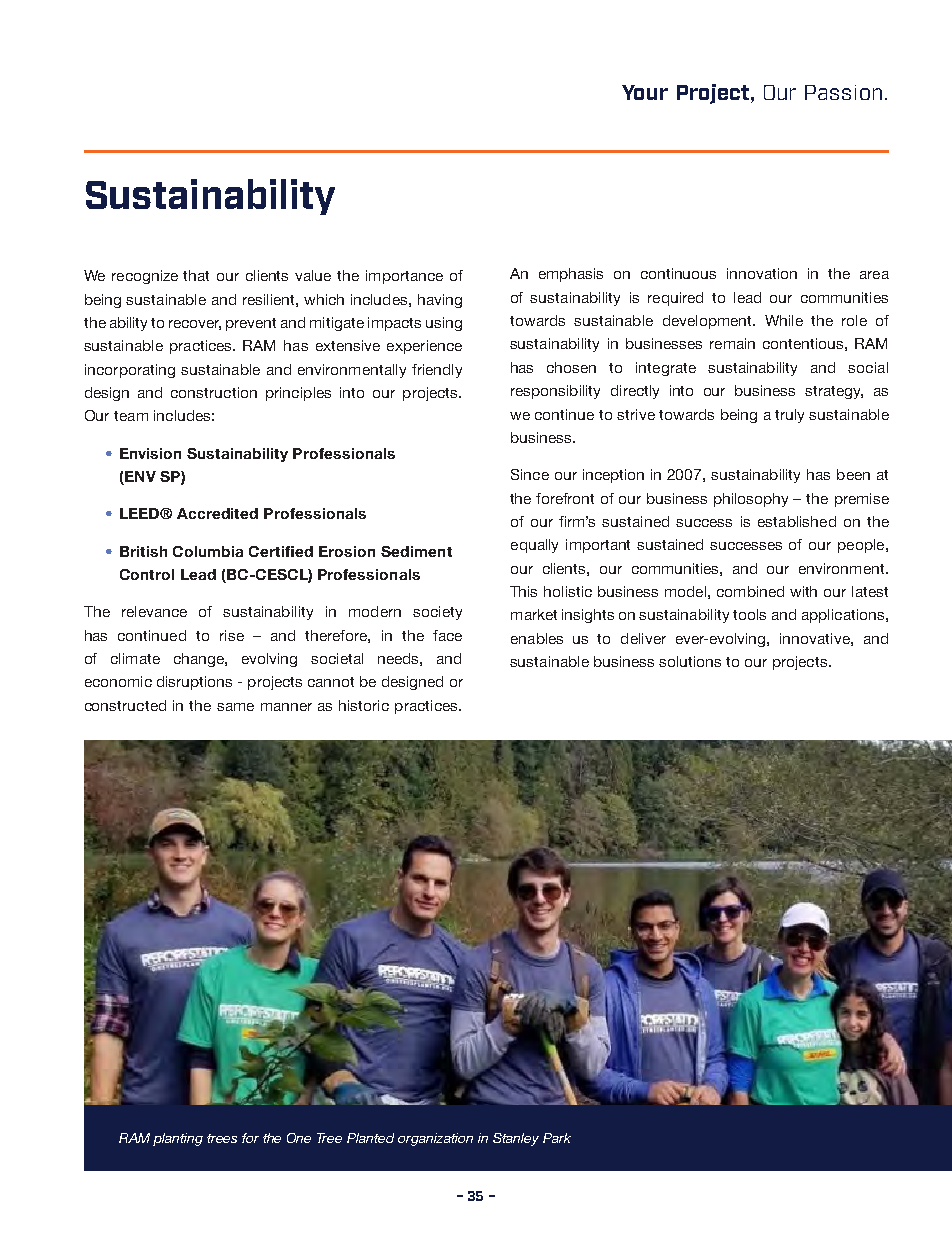 The image size is (952, 1233). I want to click on Stanley, so click(516, 1139).
